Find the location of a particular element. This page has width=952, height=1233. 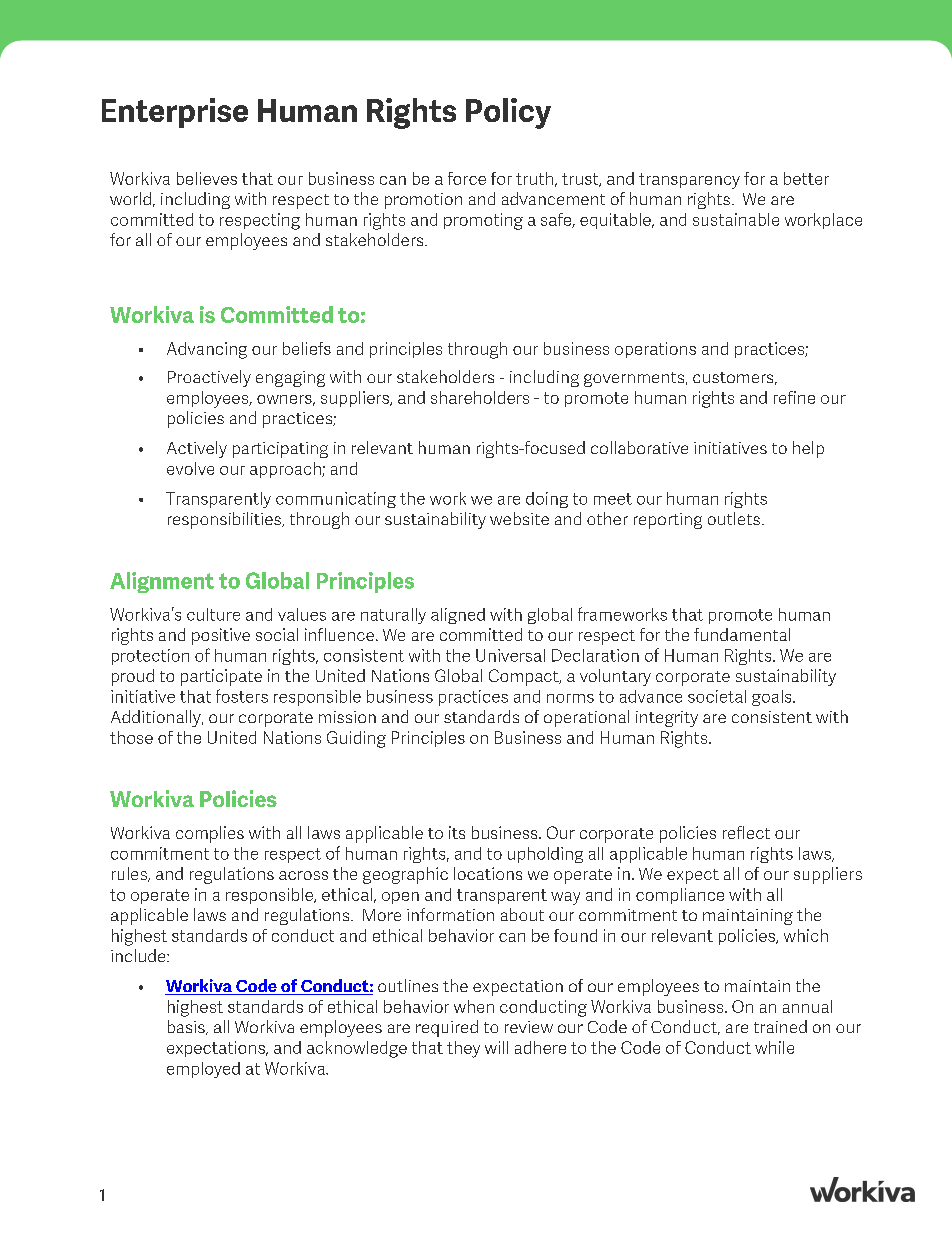

believes is located at coordinates (207, 178).
